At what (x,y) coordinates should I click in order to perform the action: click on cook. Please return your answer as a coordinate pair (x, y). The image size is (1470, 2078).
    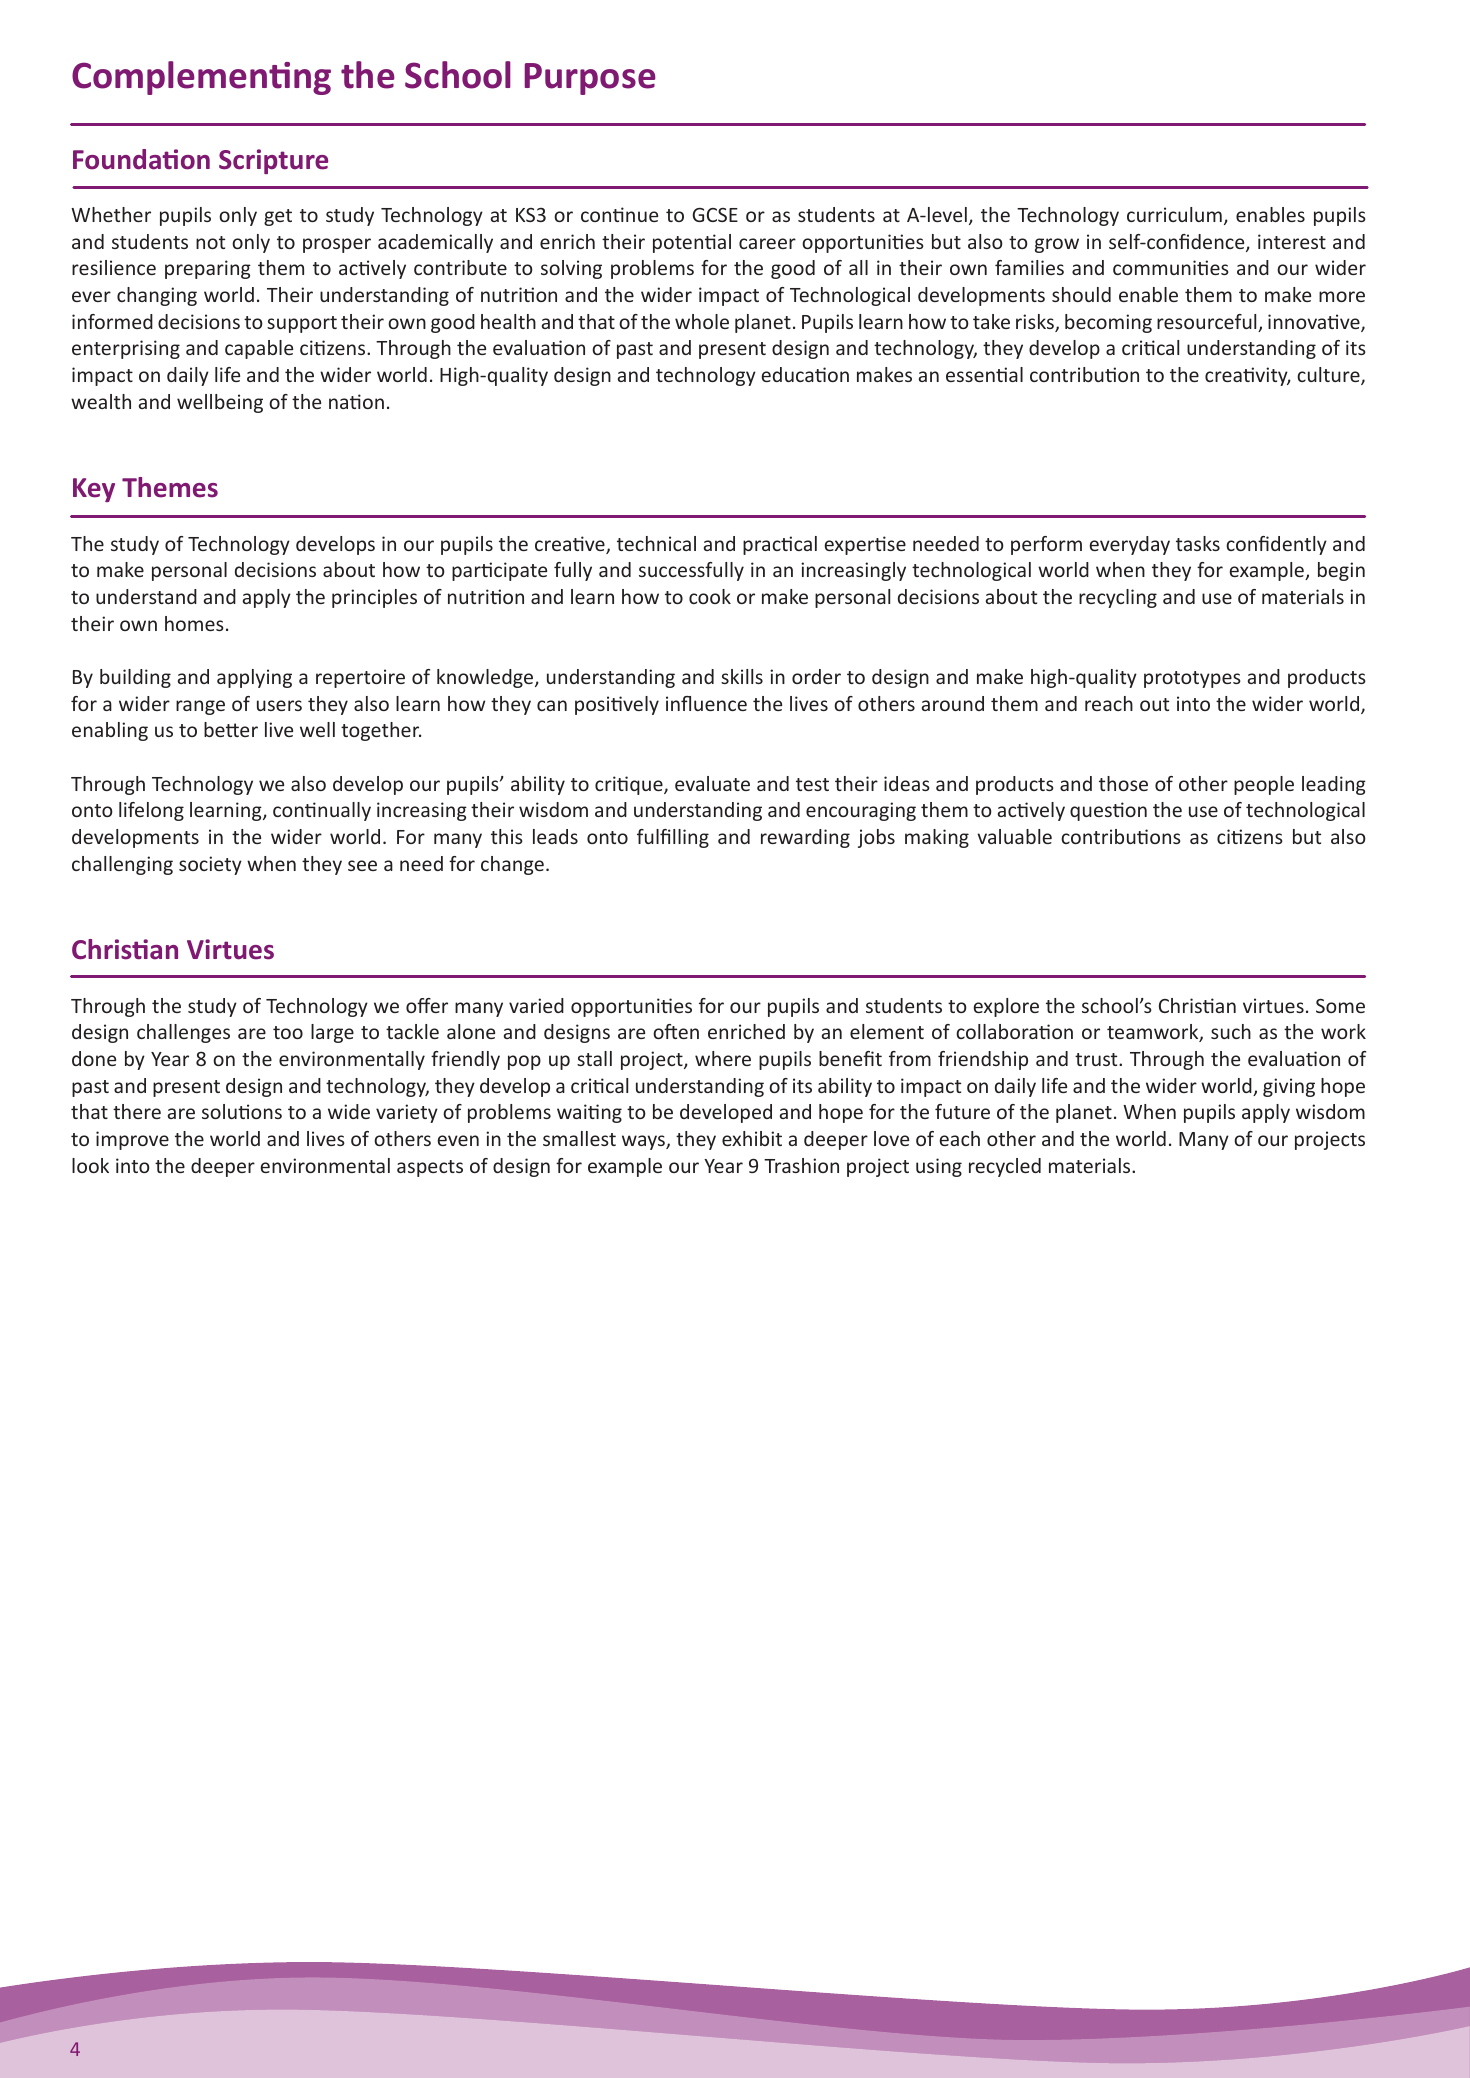
    Looking at the image, I should click on (710, 596).
